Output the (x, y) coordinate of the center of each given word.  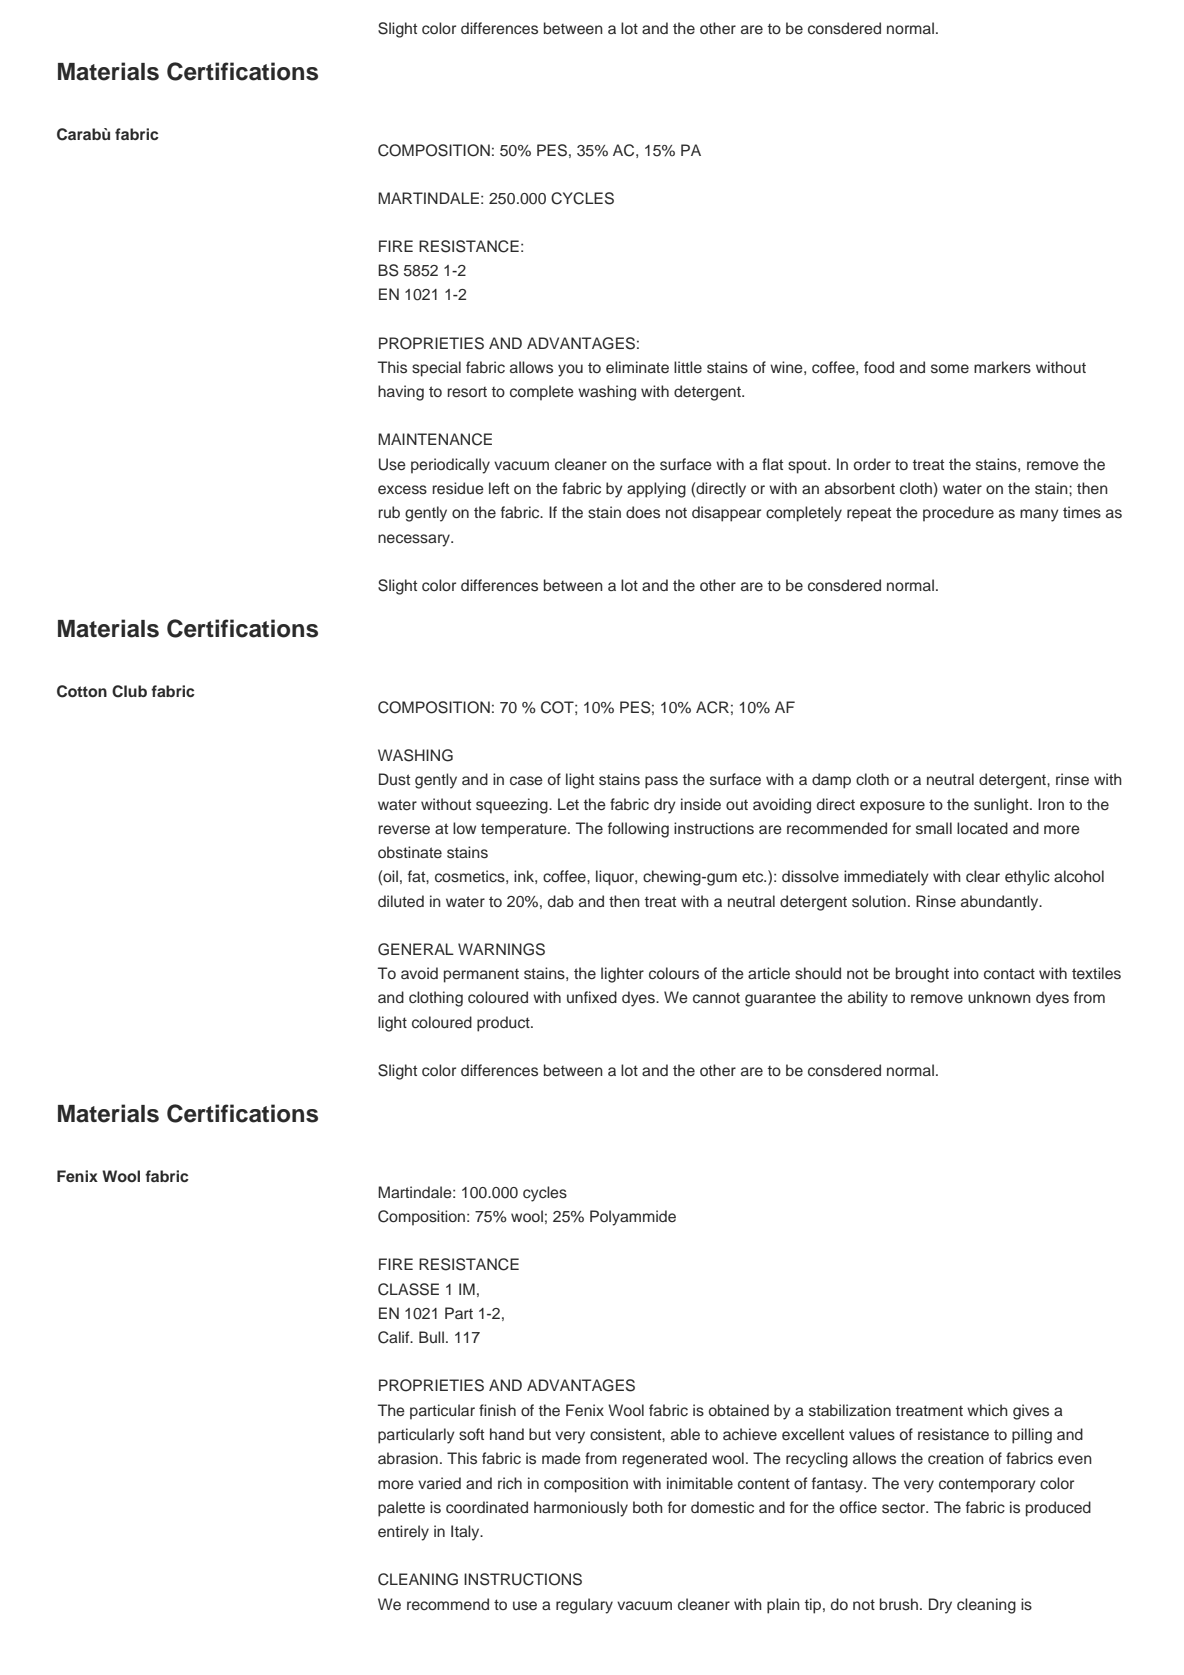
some (950, 369)
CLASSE (408, 1289)
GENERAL (416, 949)
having (401, 393)
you (570, 370)
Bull (431, 1337)
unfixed (592, 997)
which (987, 1410)
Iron (1051, 804)
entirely (403, 1533)
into (966, 973)
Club (129, 691)
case (526, 781)
